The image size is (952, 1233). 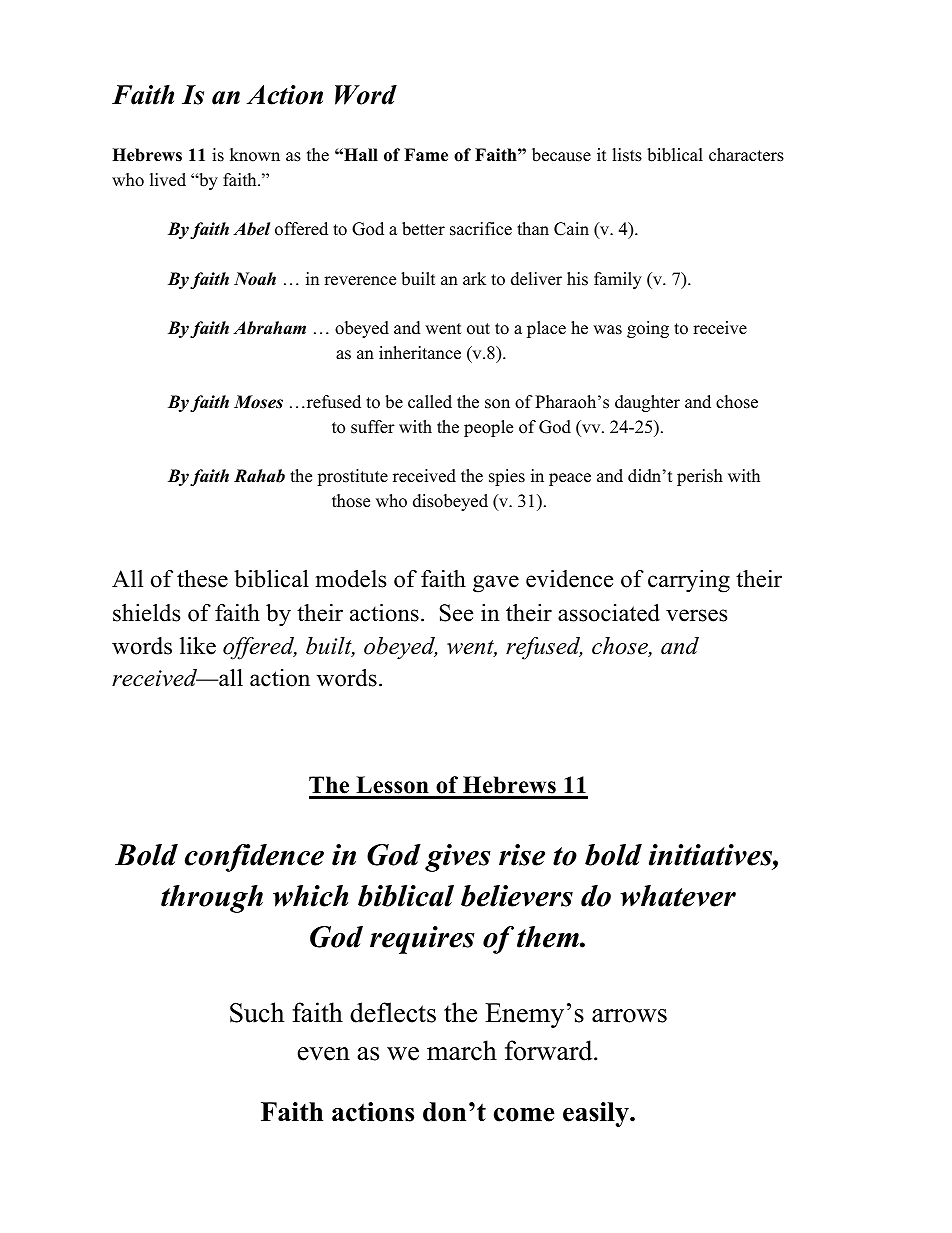 I want to click on Such, so click(x=257, y=1012).
